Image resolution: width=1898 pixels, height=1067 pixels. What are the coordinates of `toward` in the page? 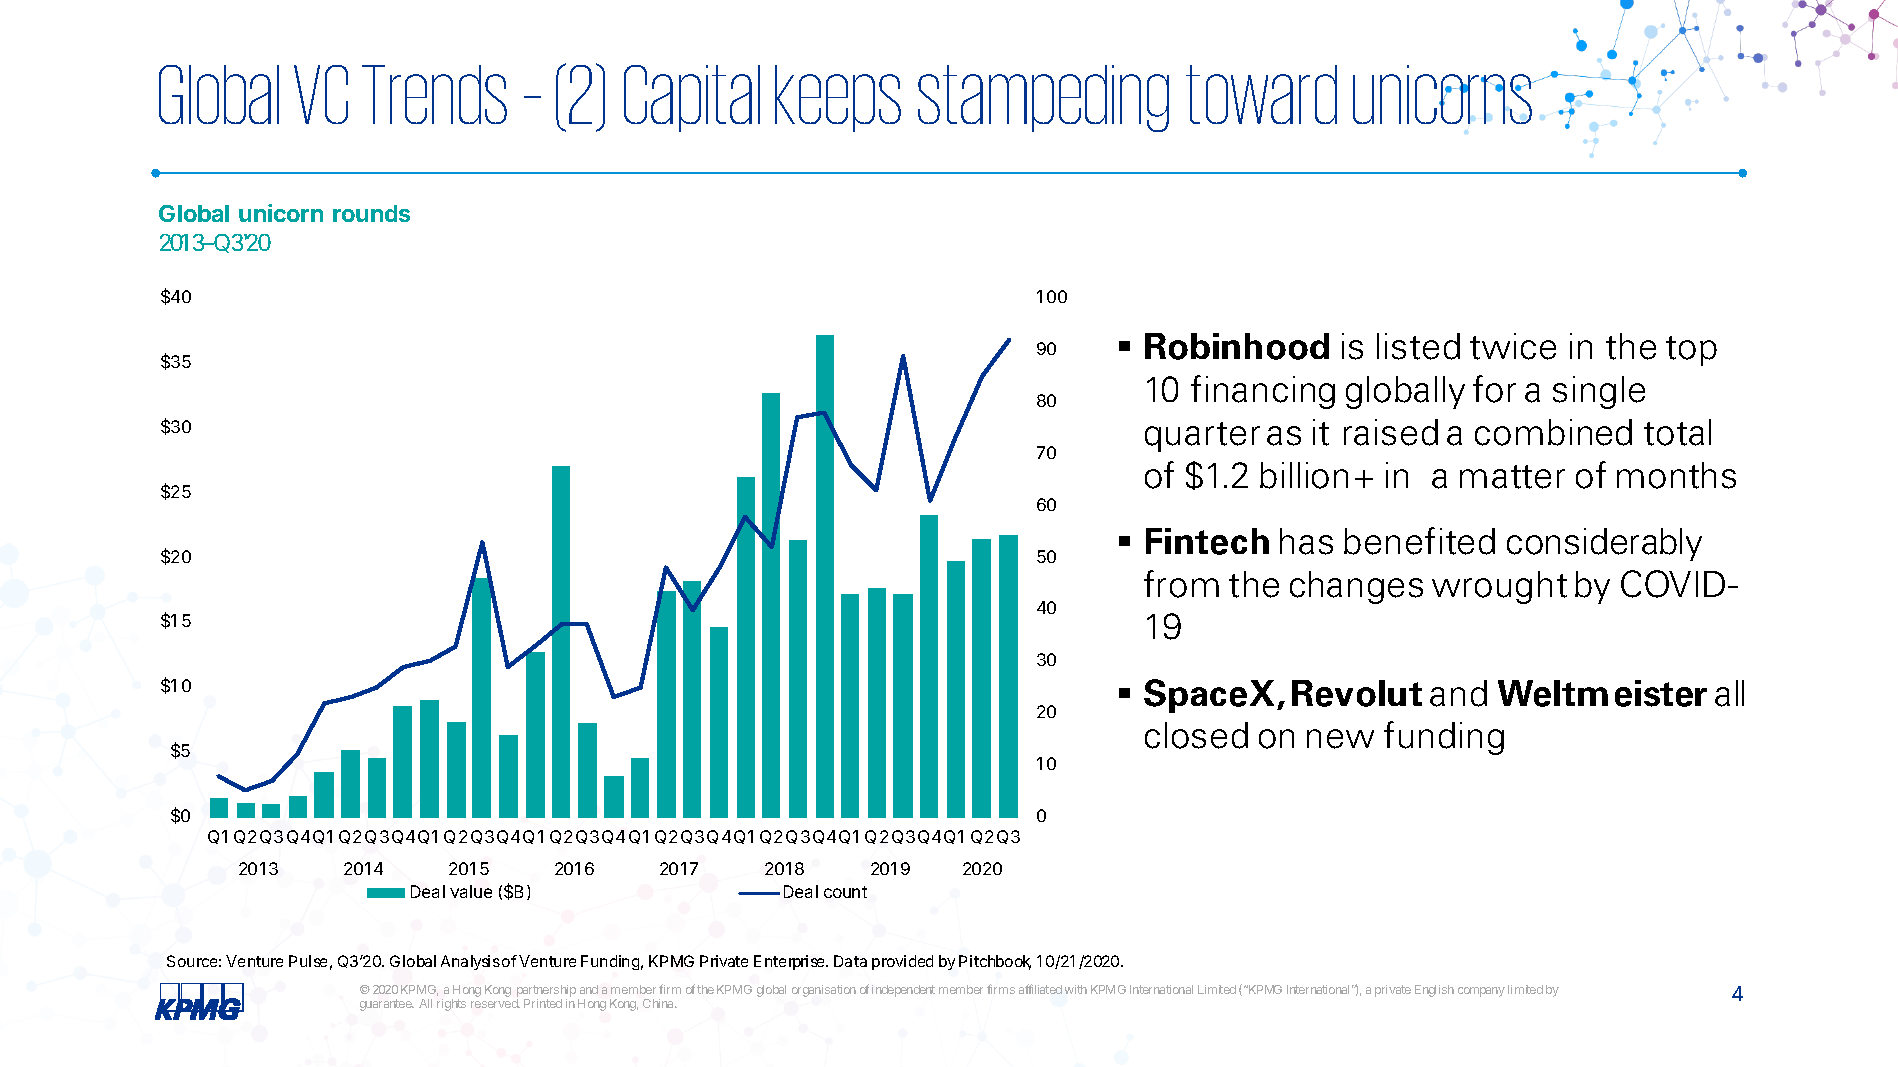 It's located at (1261, 94).
